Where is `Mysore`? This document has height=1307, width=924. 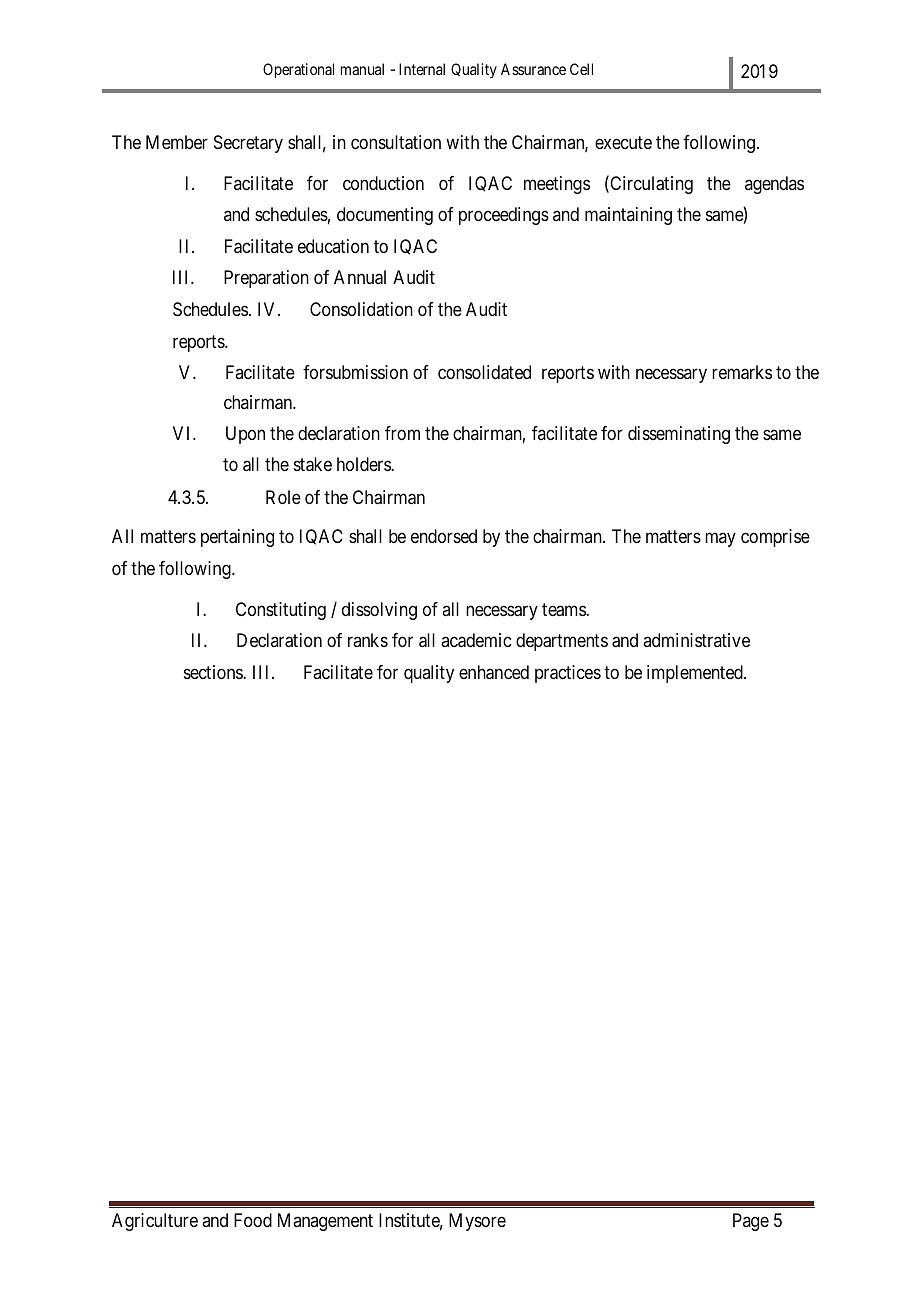
Mysore is located at coordinates (477, 1222).
